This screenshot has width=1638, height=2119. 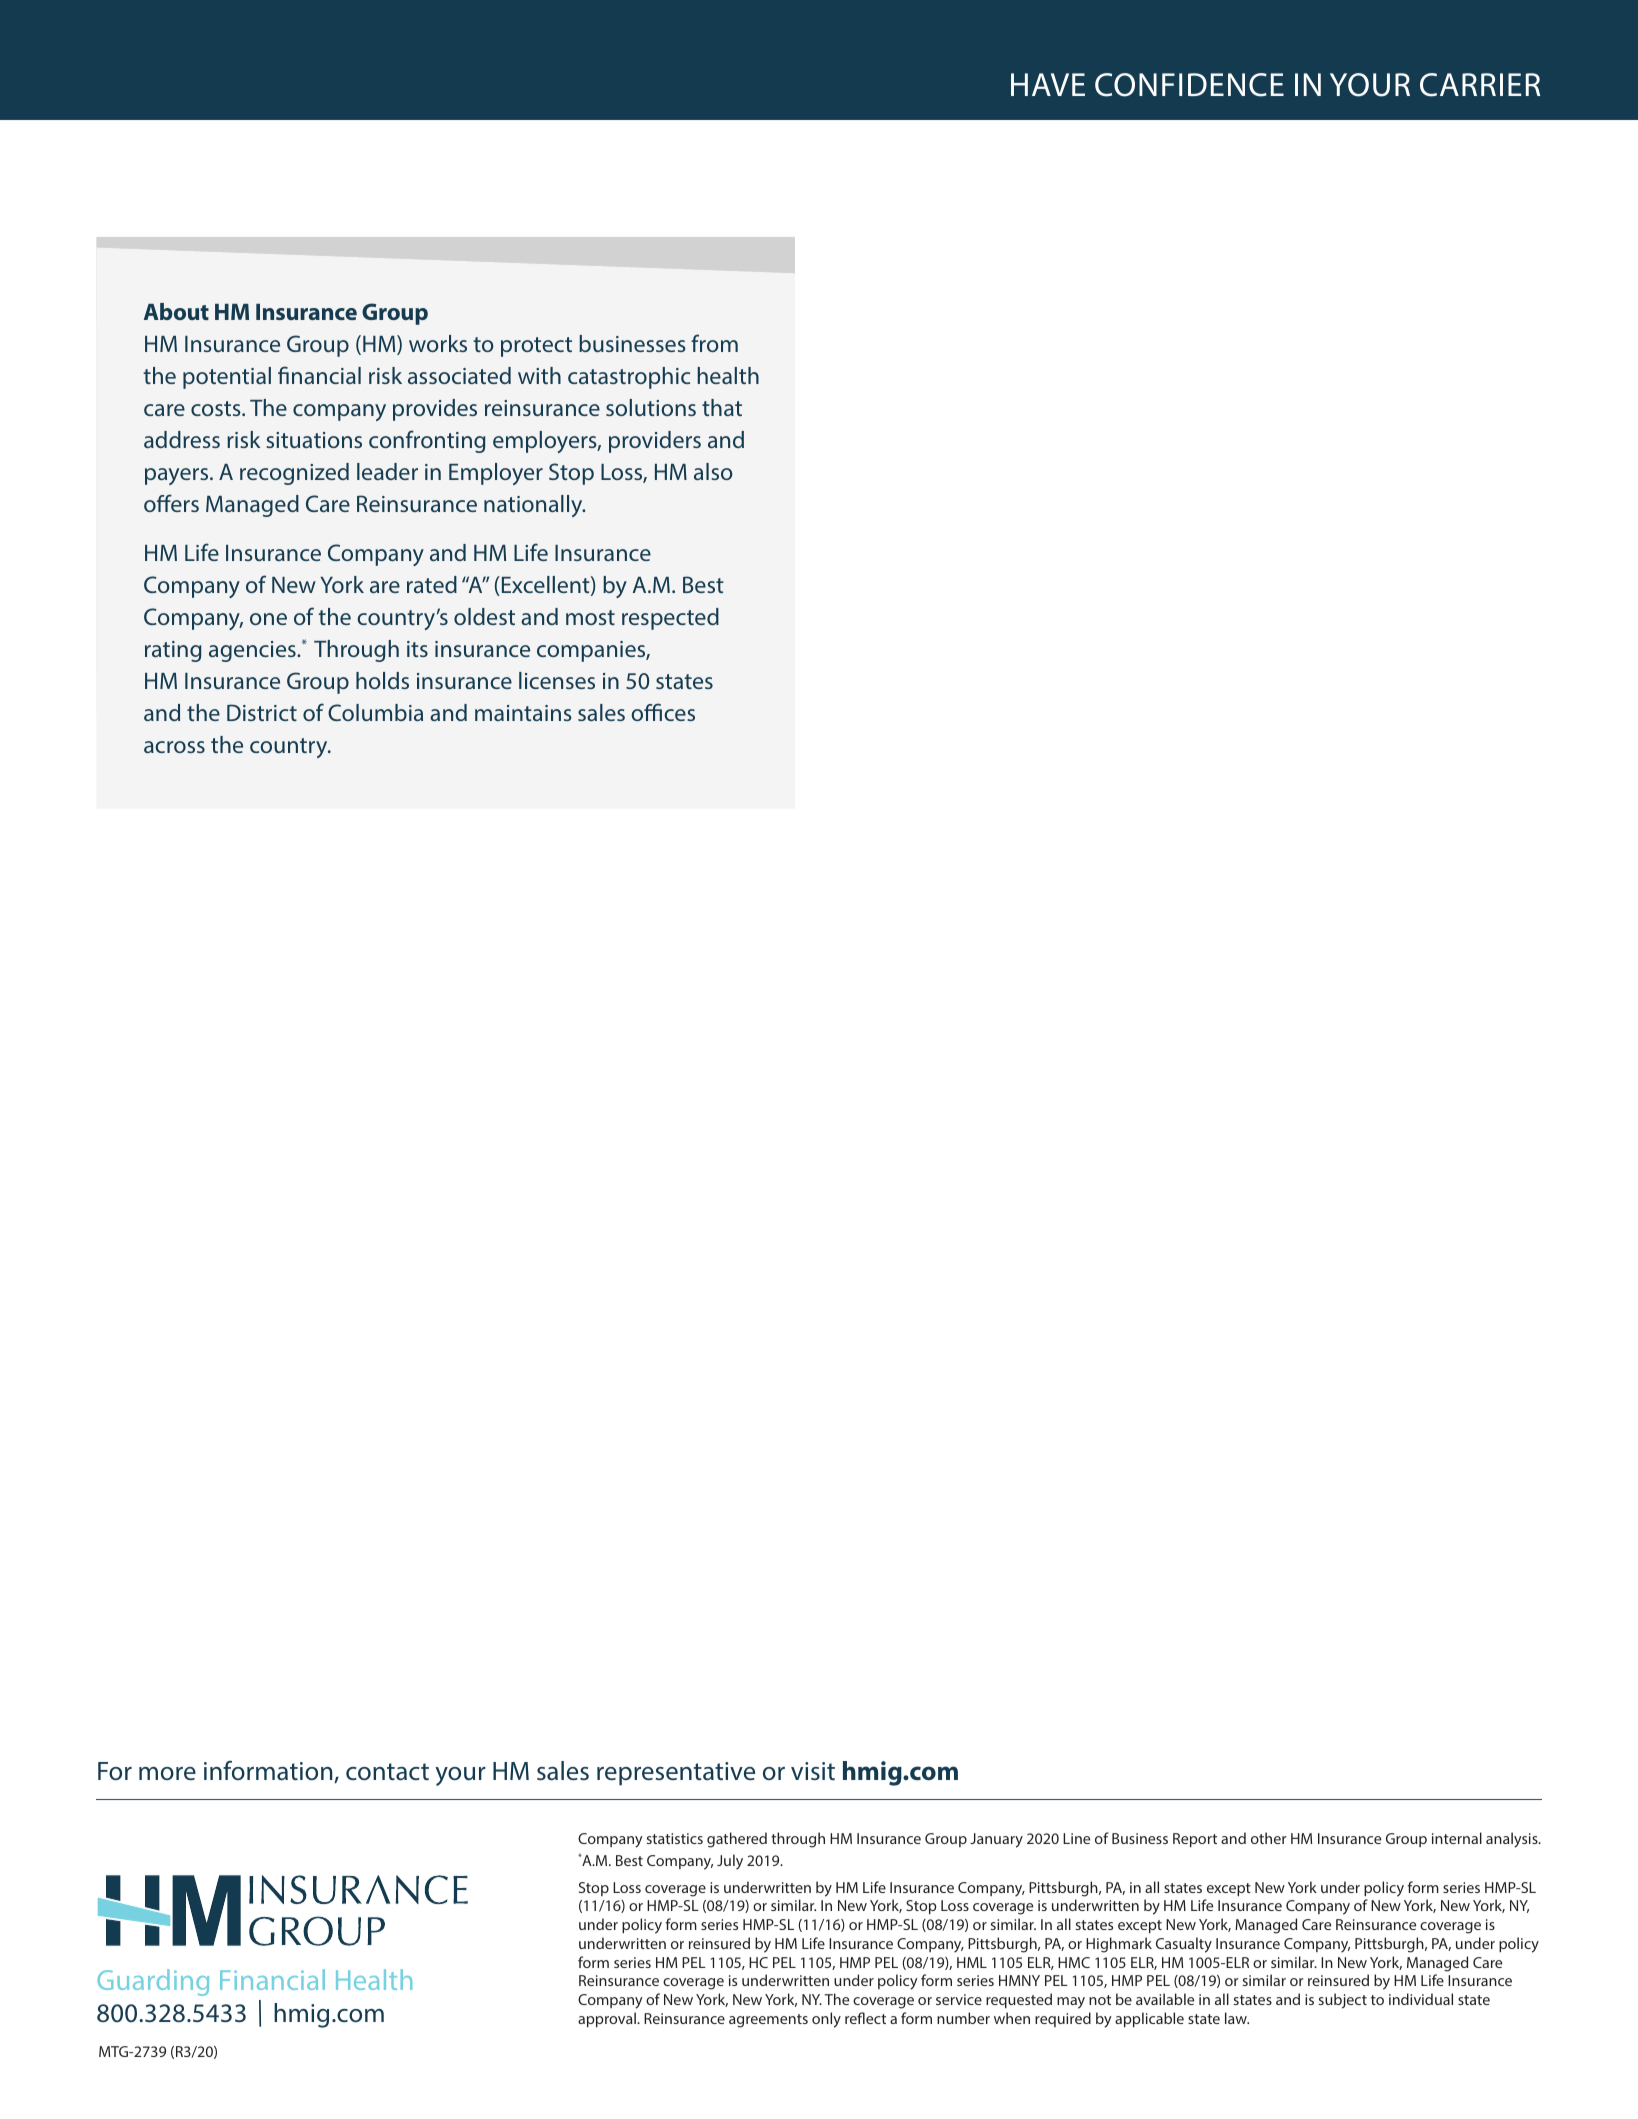 What do you see at coordinates (670, 619) in the screenshot?
I see `respected` at bounding box center [670, 619].
